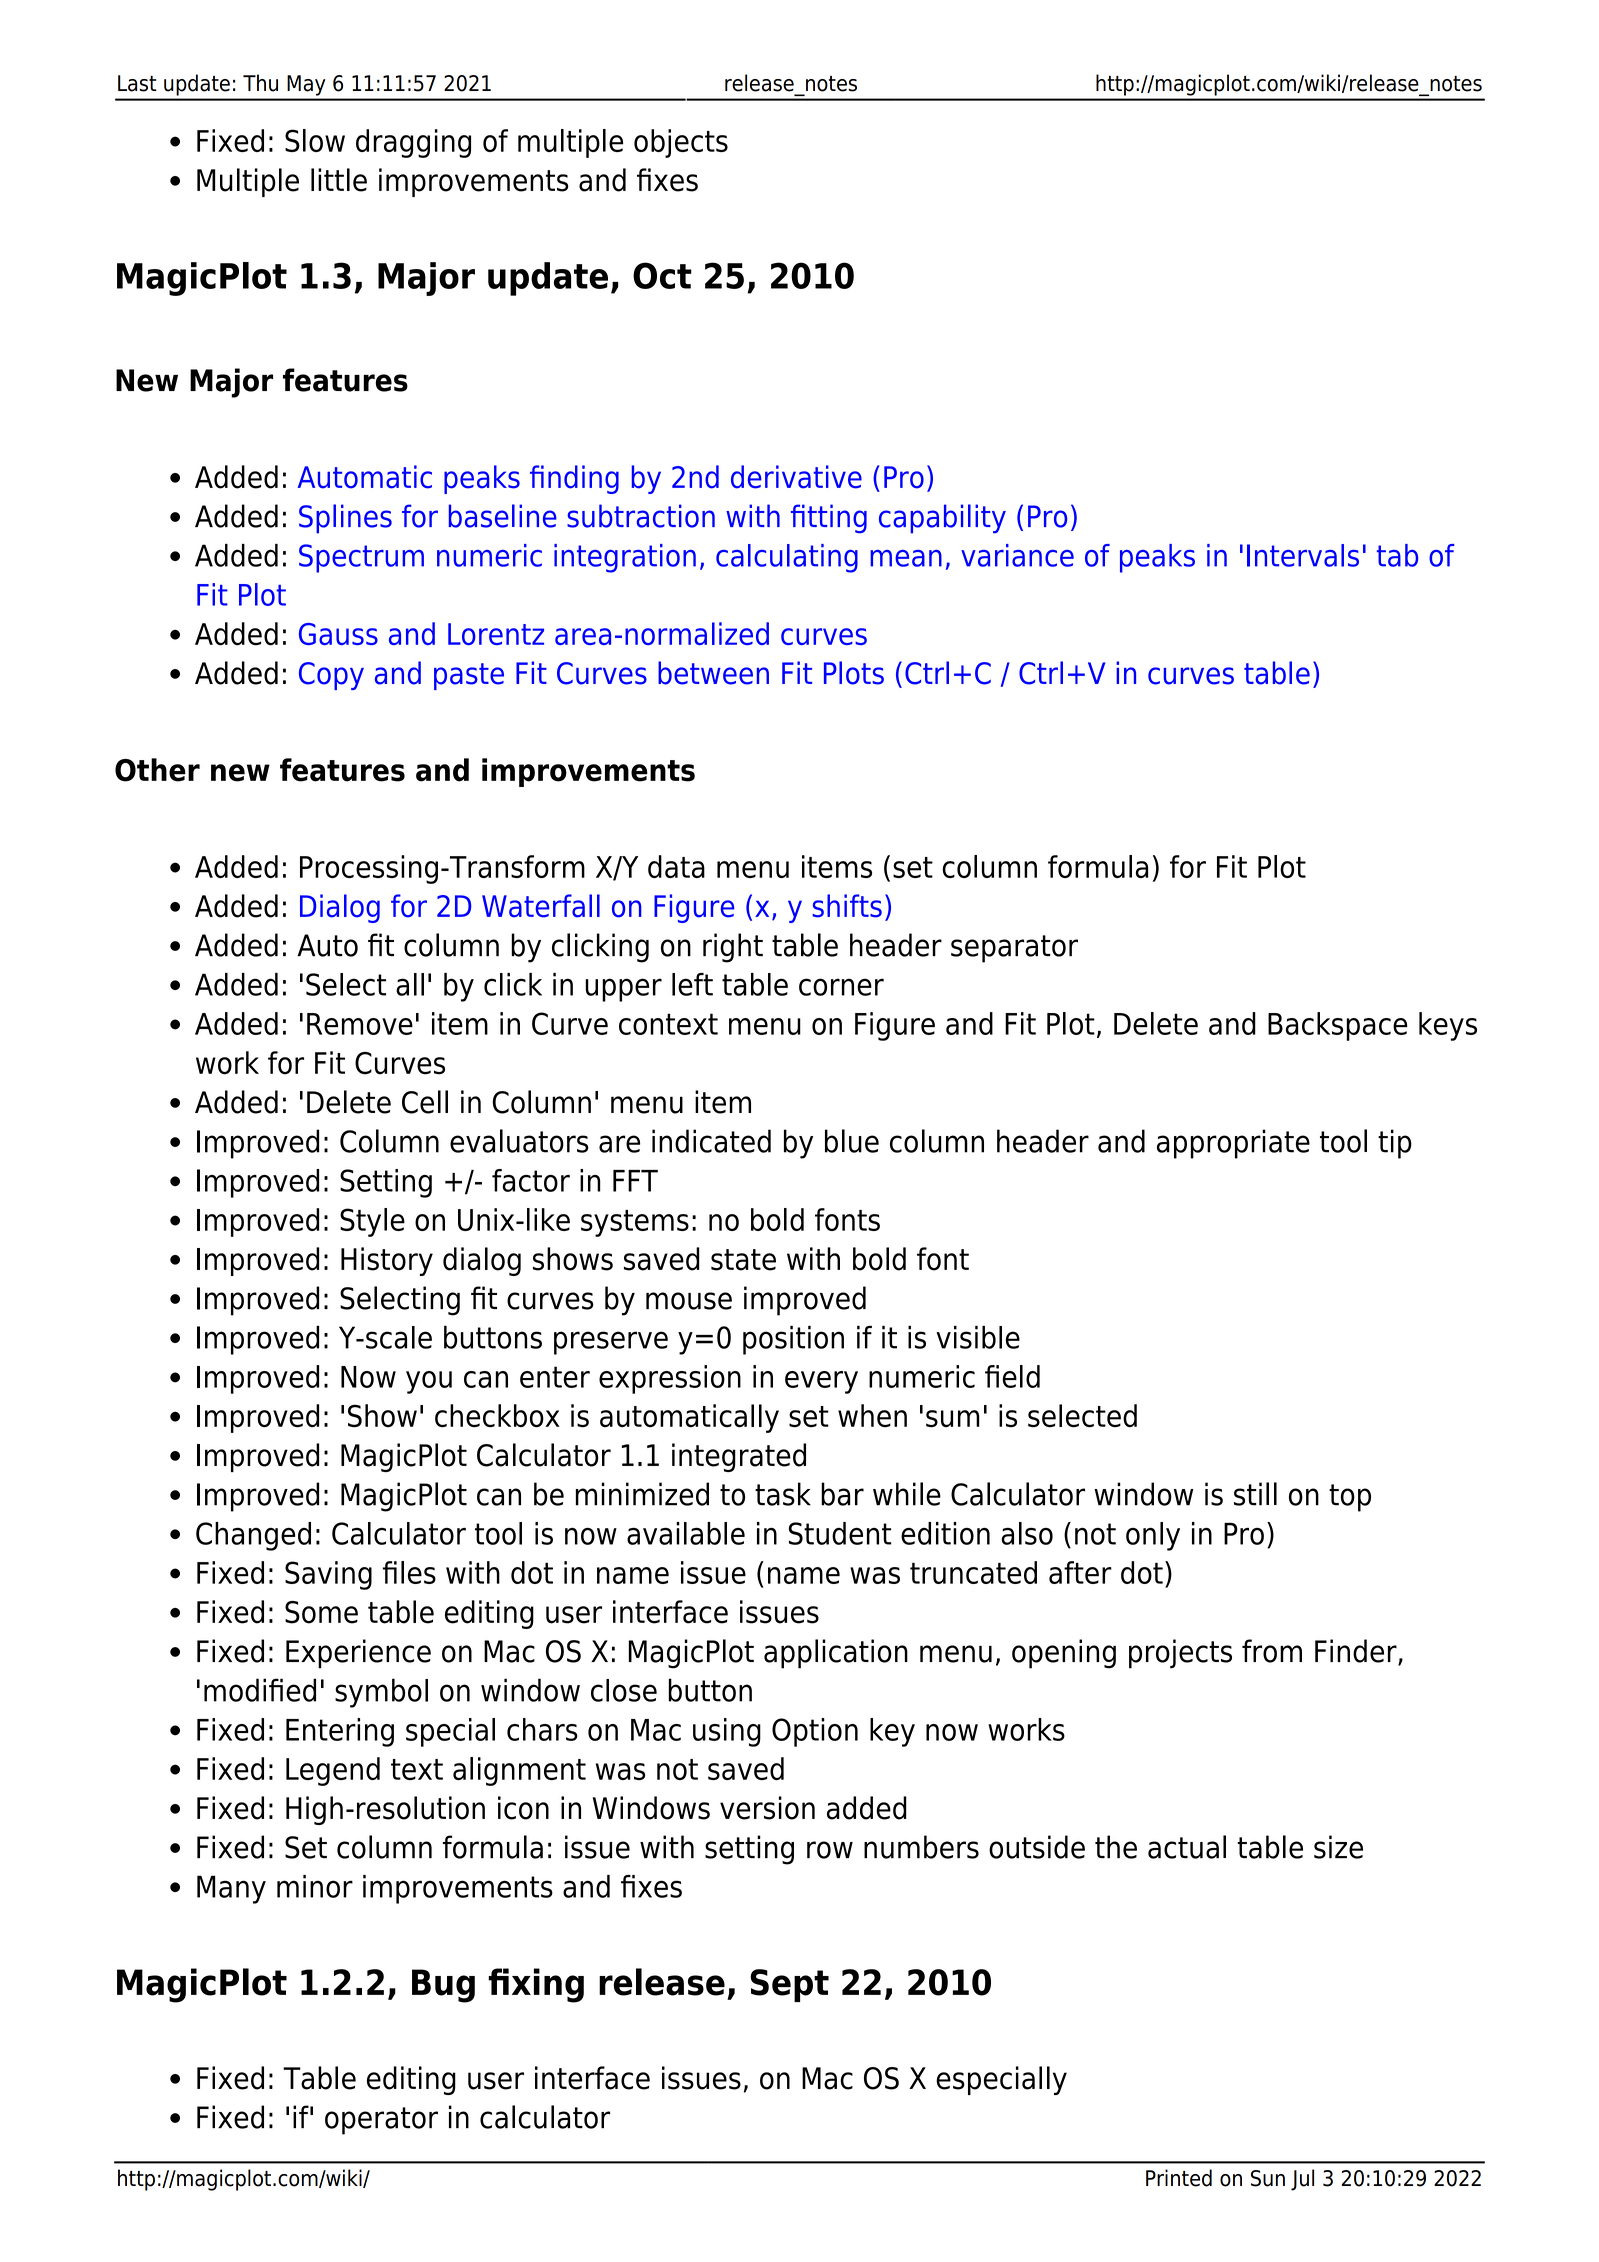 This screenshot has width=1599, height=2262. I want to click on blue, so click(852, 1141).
